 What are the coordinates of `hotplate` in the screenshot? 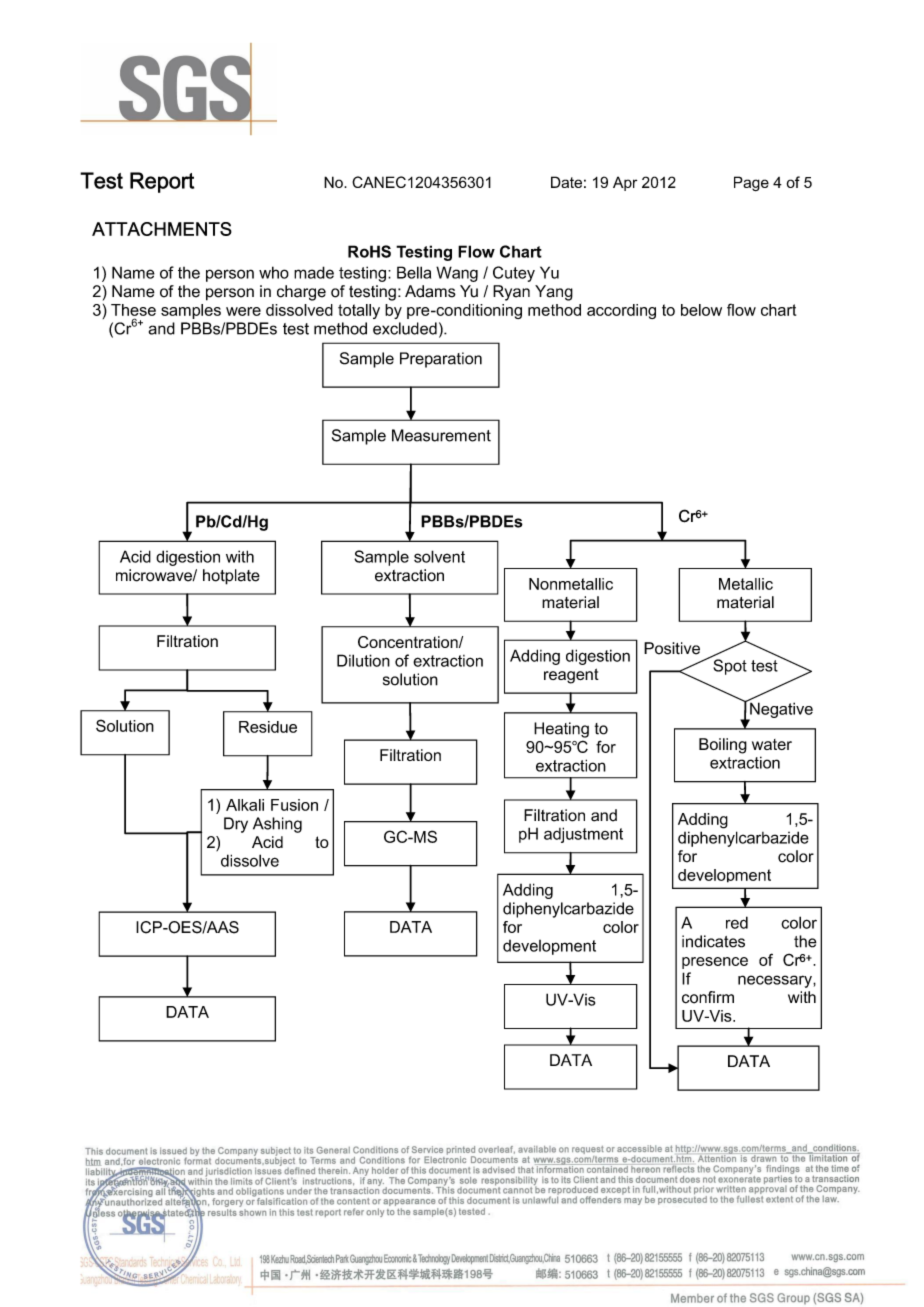 It's located at (231, 577).
